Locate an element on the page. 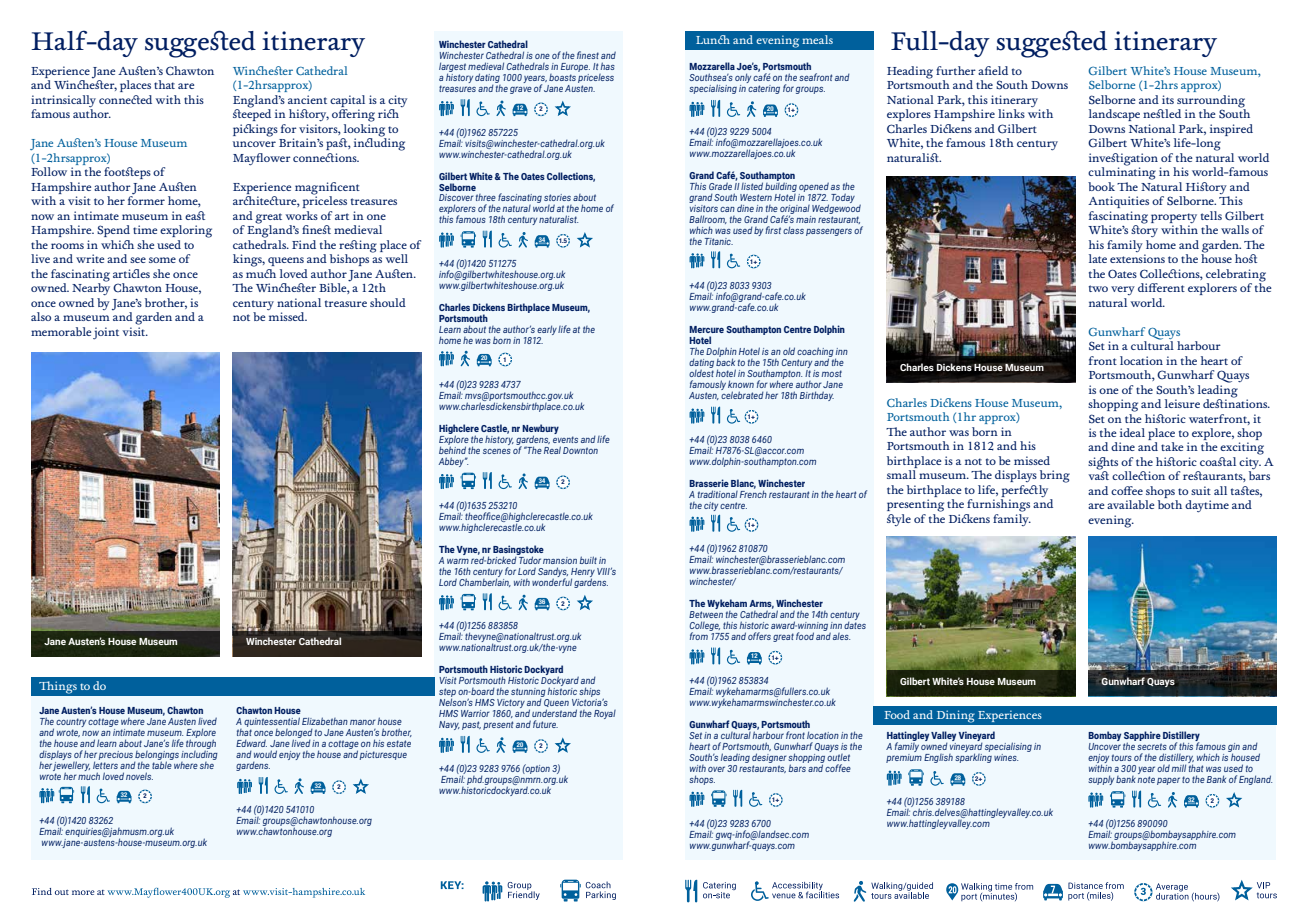  connected is located at coordinates (125, 99).
